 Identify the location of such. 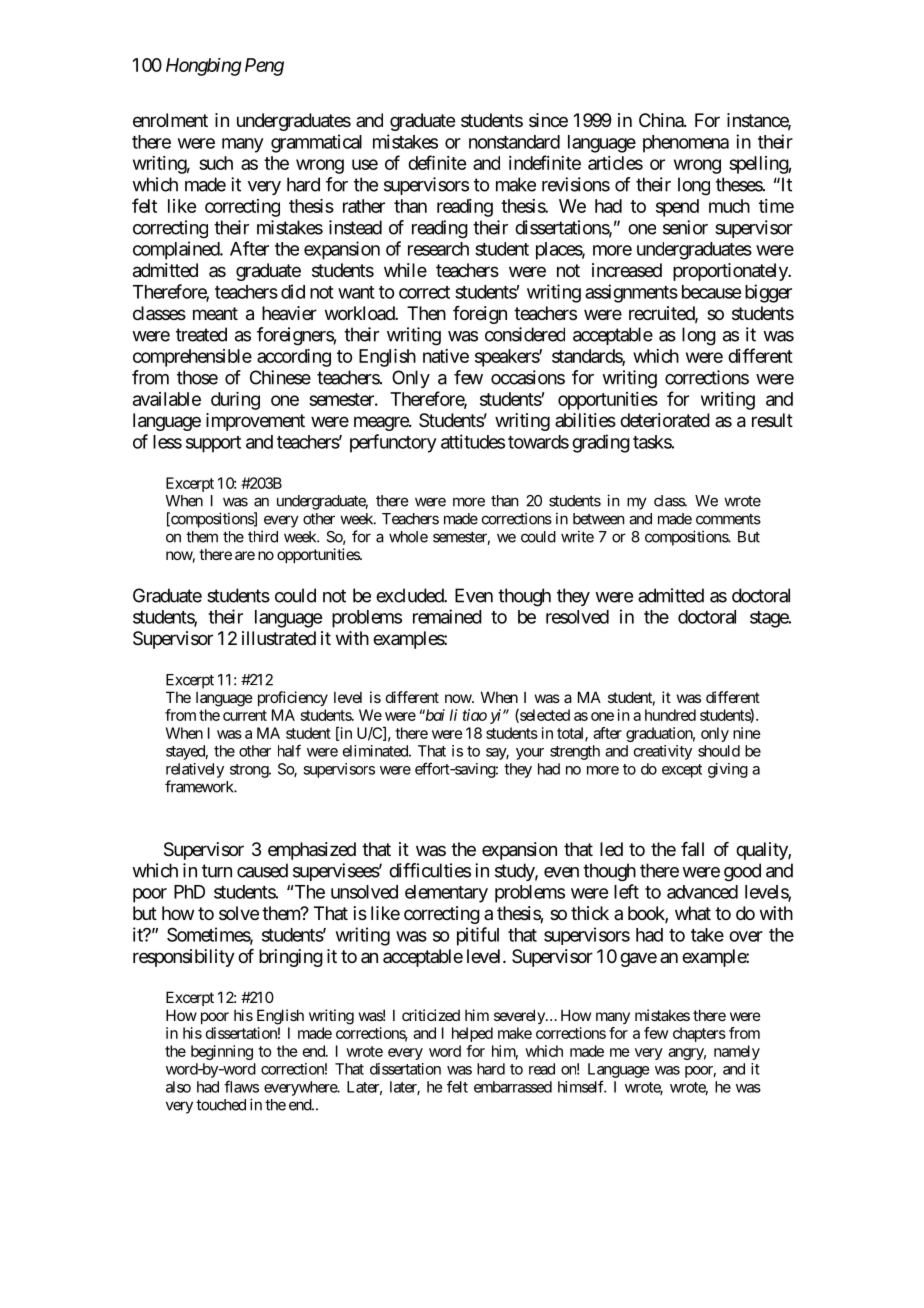
(216, 163).
